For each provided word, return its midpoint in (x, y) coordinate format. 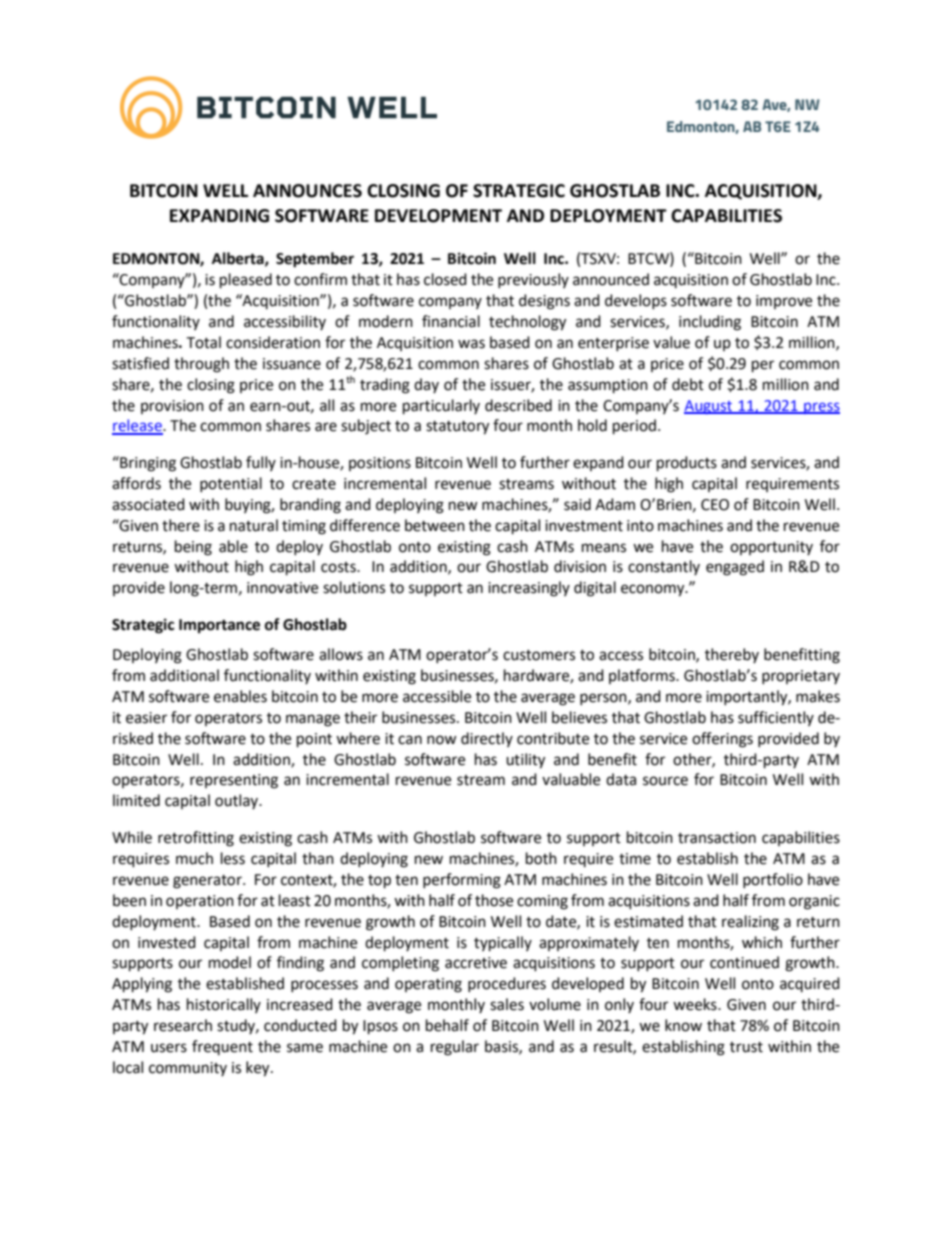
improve (784, 302)
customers (539, 655)
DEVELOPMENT (438, 216)
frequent (222, 1047)
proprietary (801, 677)
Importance (219, 626)
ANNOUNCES (307, 191)
